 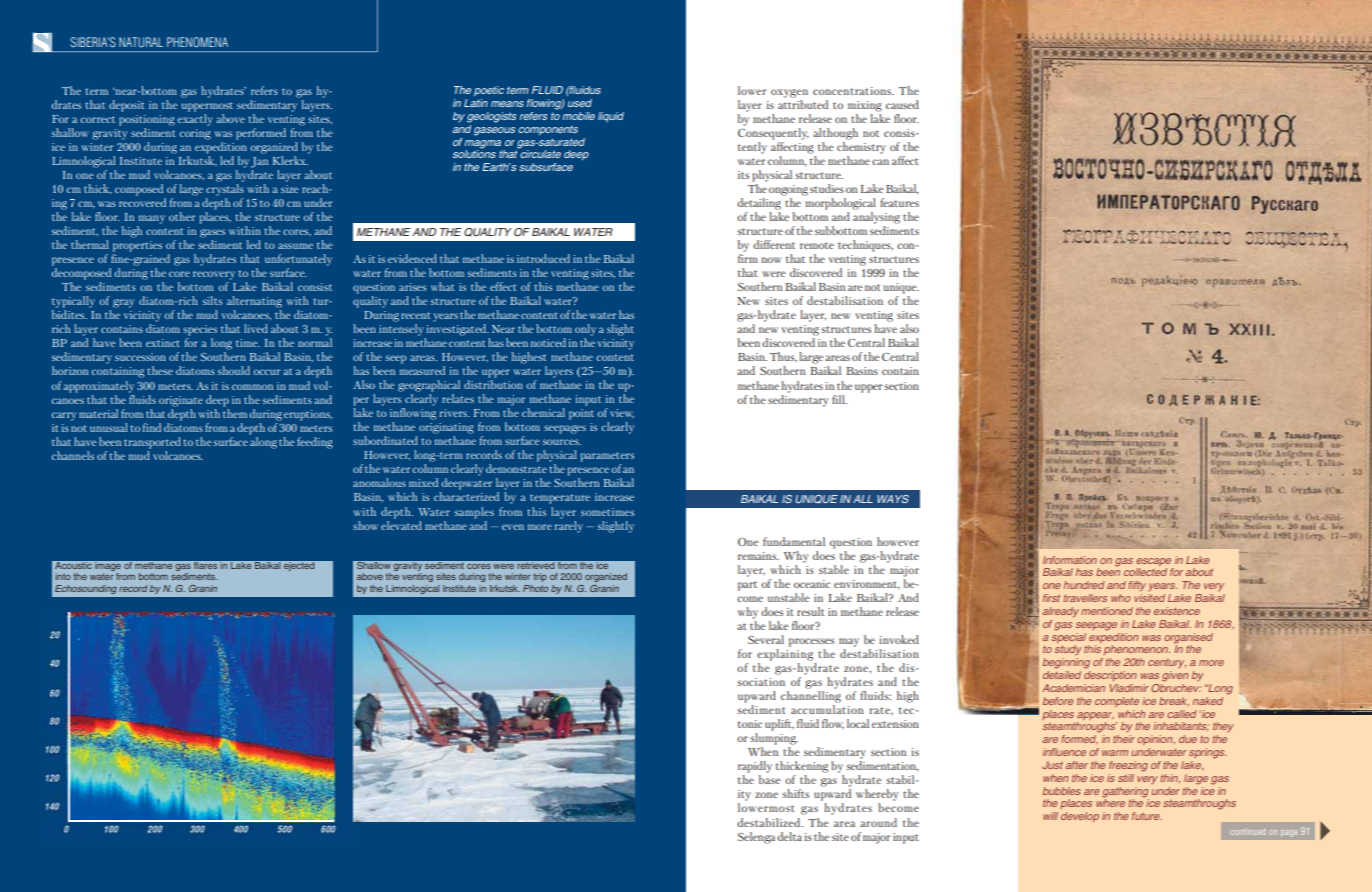 I want to click on concentrations, so click(x=853, y=91).
